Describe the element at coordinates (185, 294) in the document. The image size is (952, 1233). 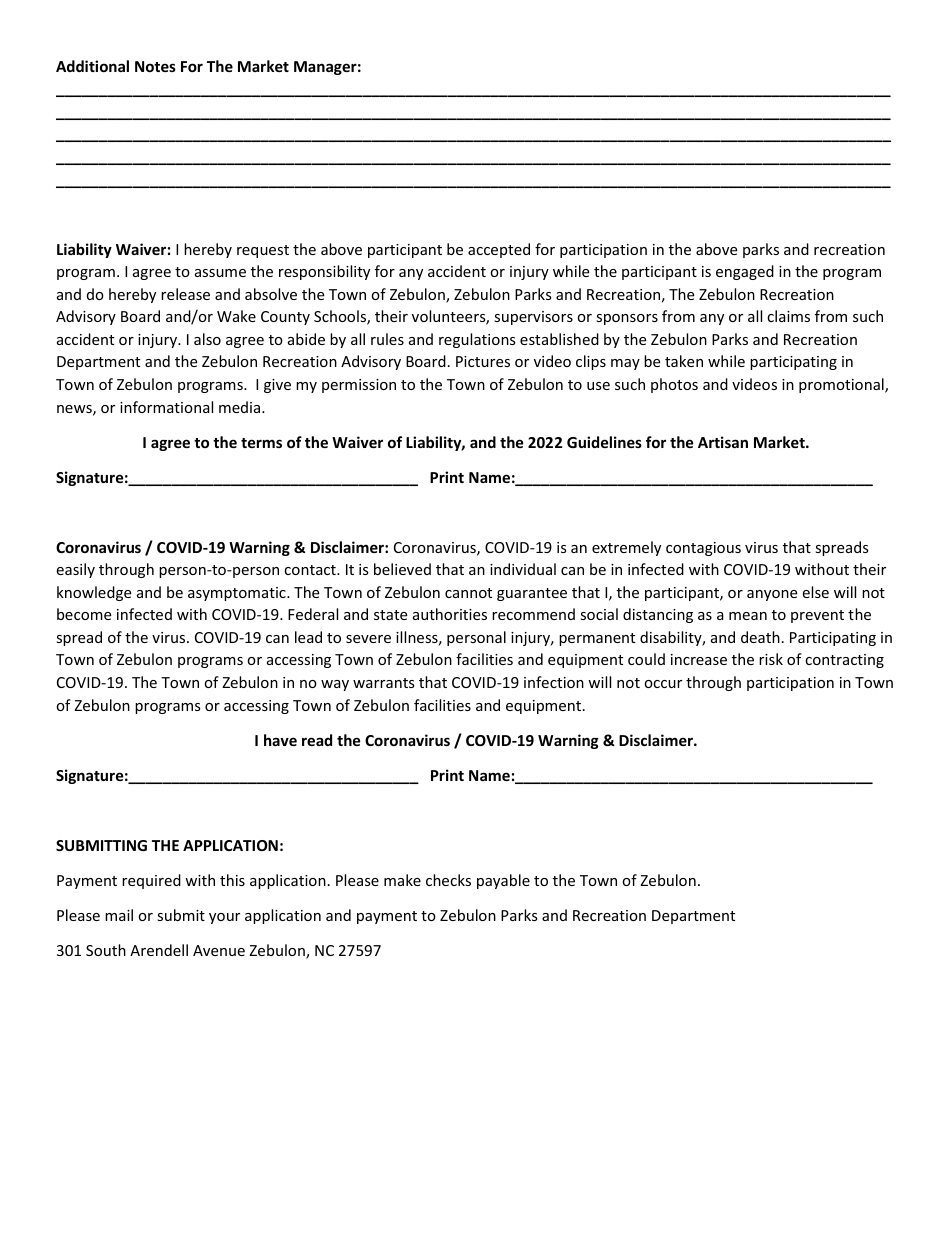
I see `release` at that location.
